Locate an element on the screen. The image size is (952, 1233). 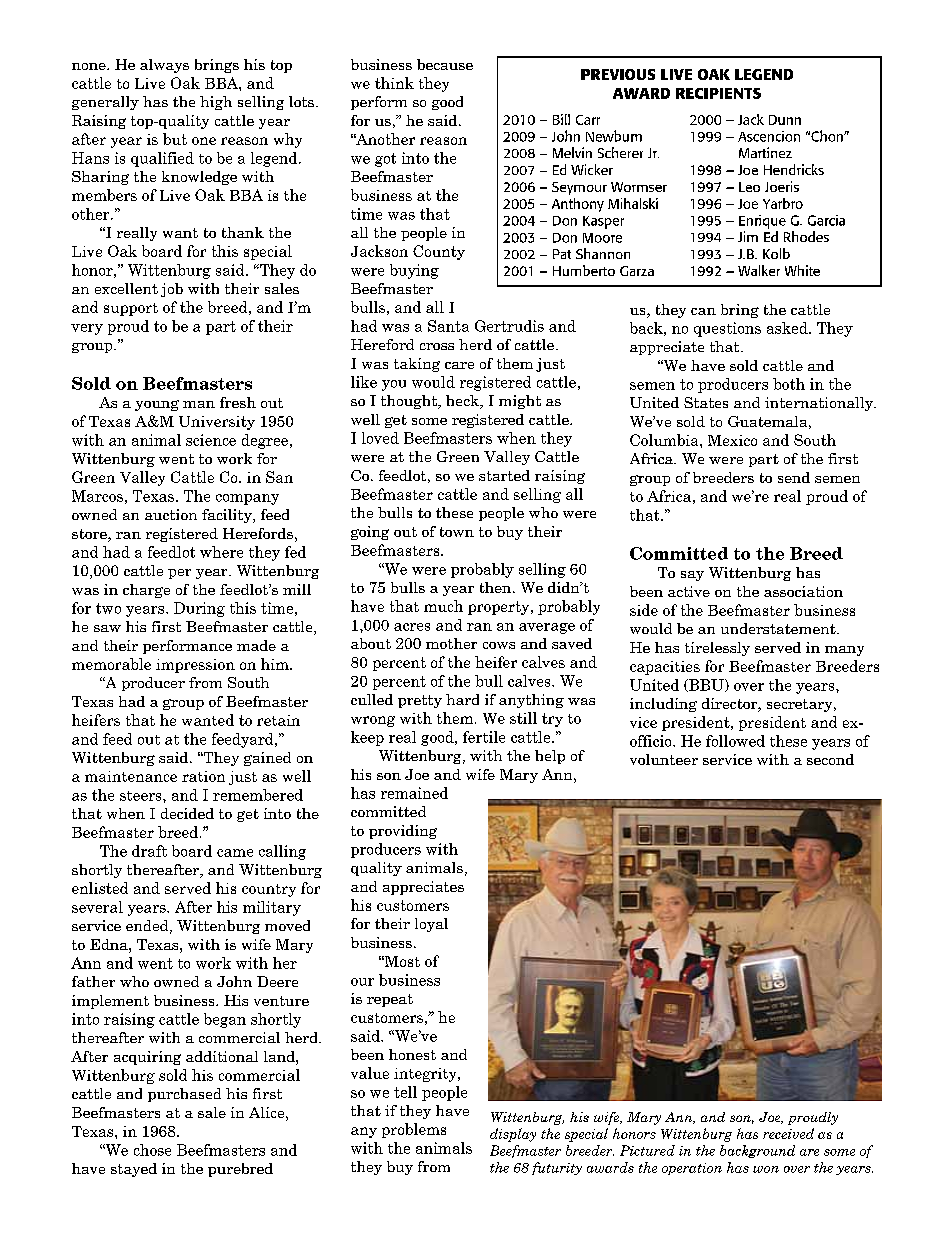
RECIPIENTS is located at coordinates (718, 93).
